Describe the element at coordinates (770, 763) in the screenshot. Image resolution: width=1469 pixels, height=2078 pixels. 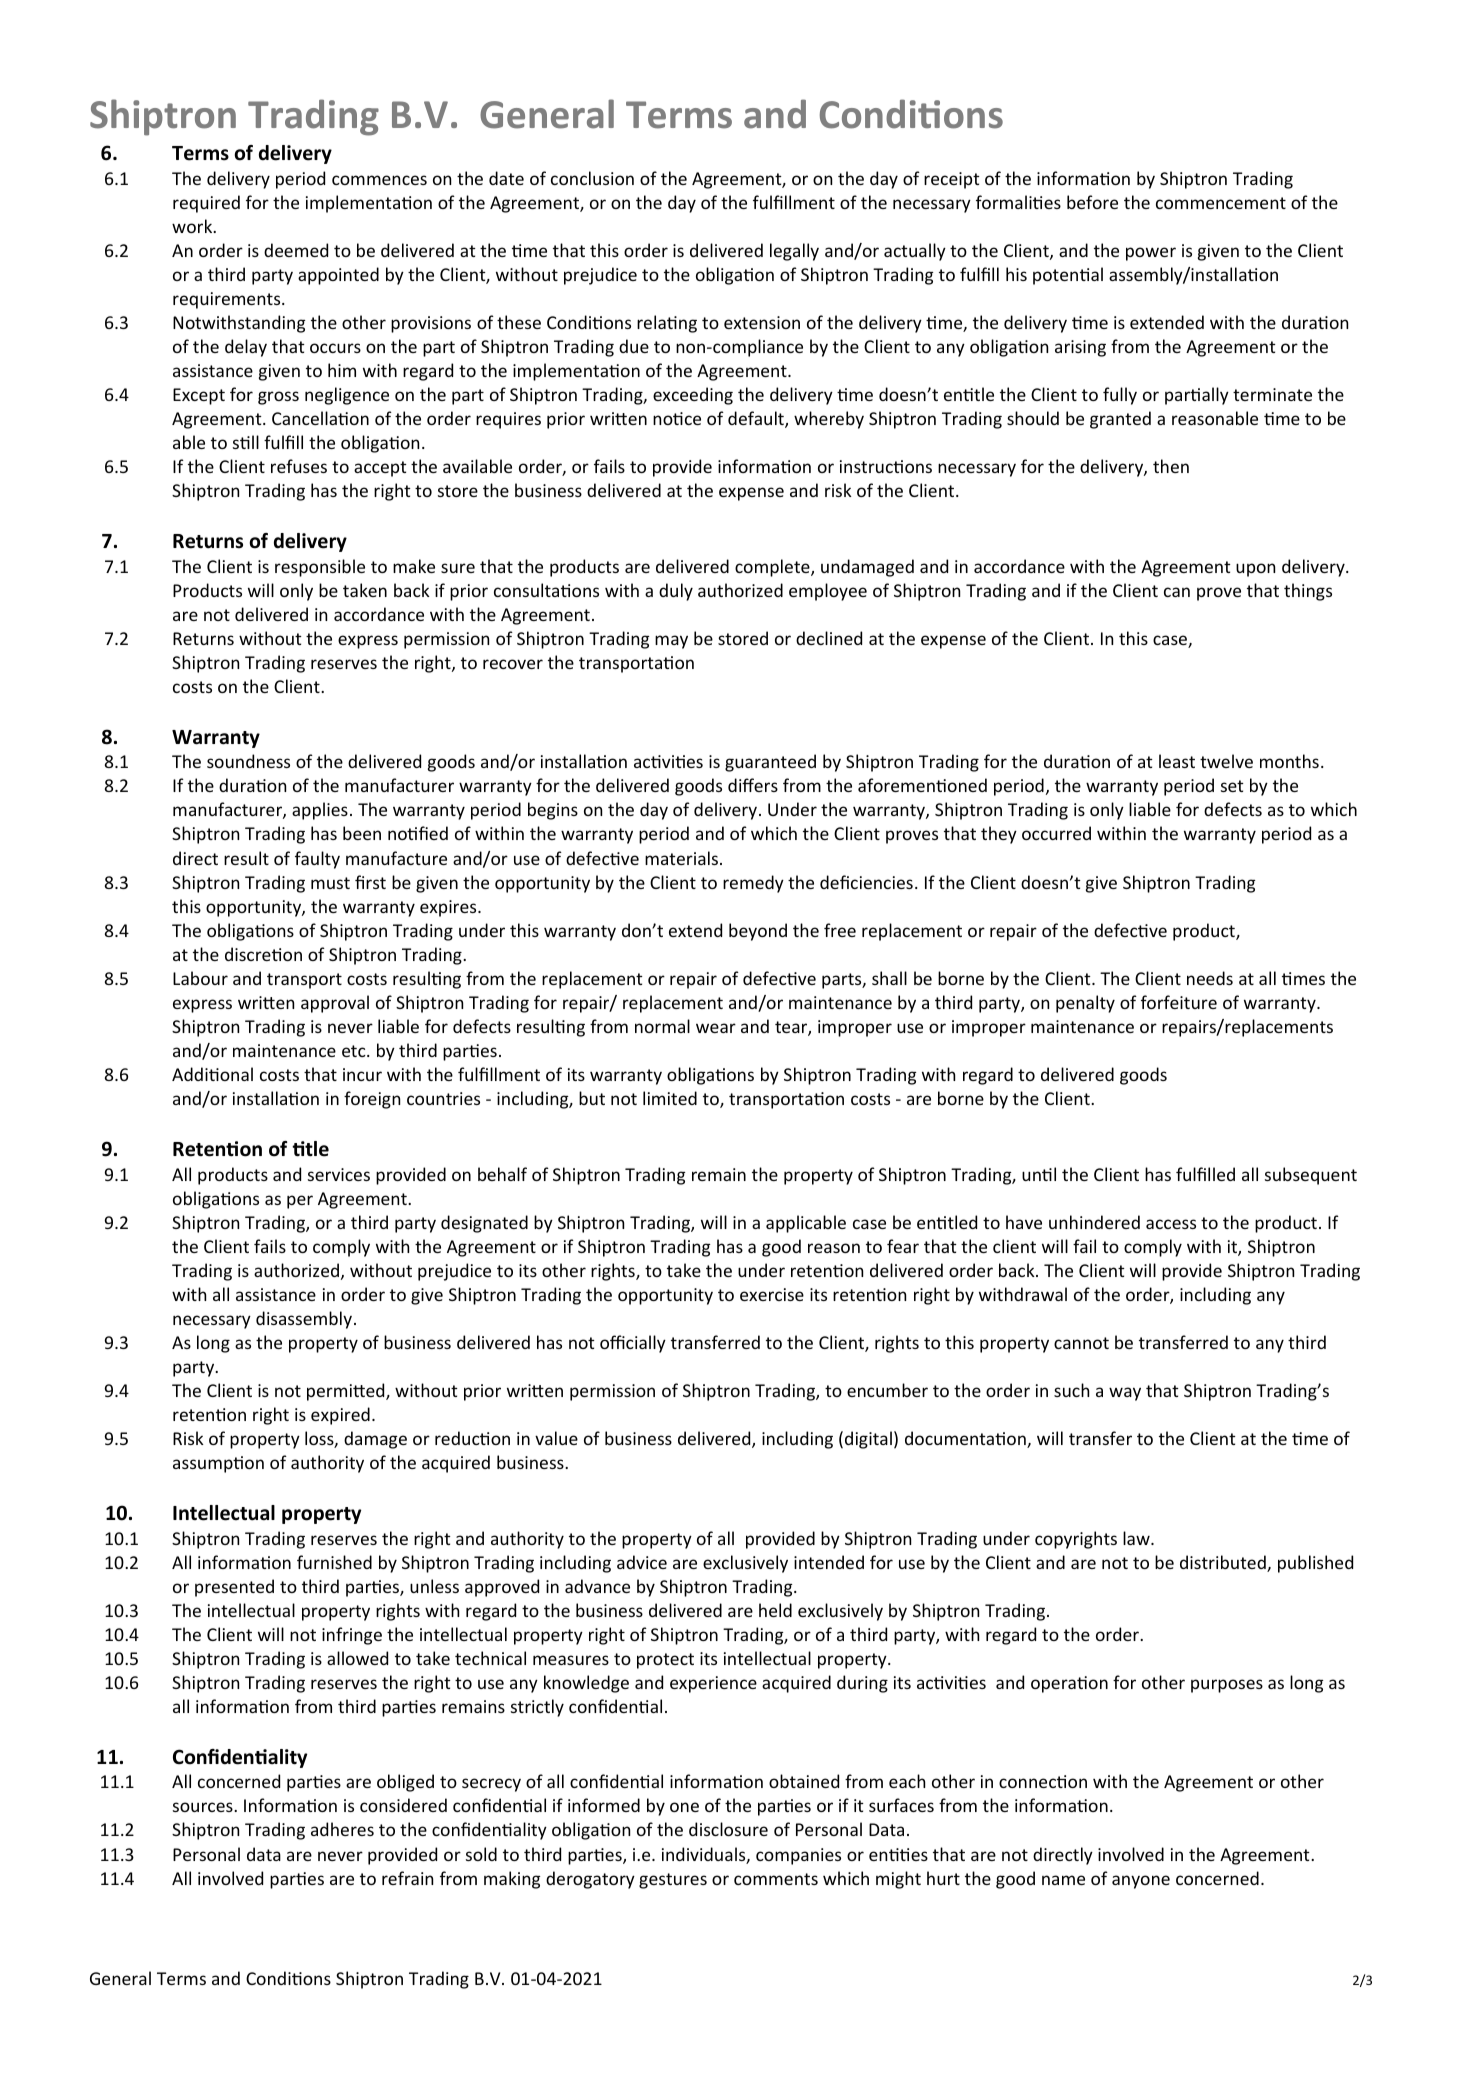
I see `guaranteed` at that location.
